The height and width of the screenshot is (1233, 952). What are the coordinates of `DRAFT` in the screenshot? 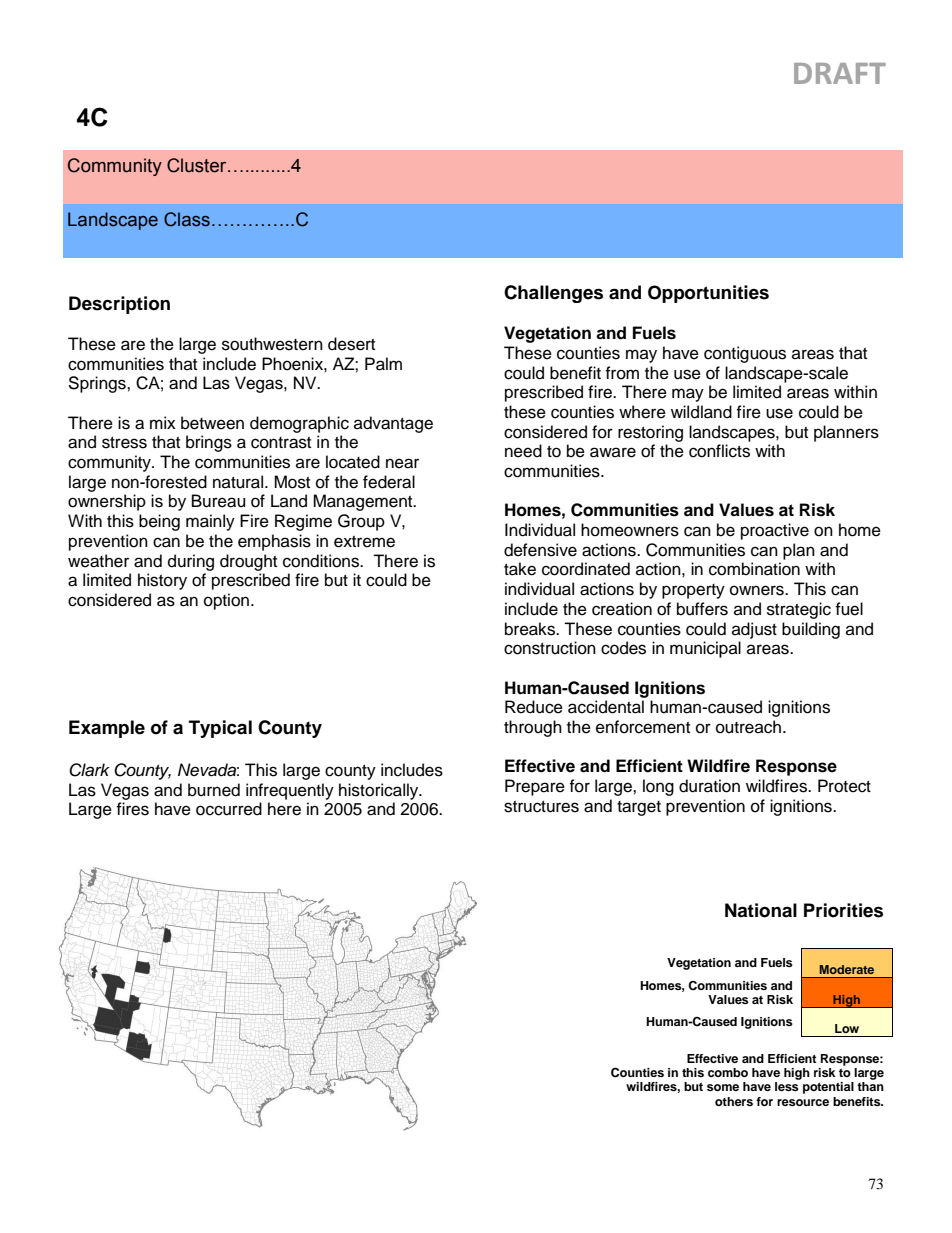 It's located at (840, 73).
